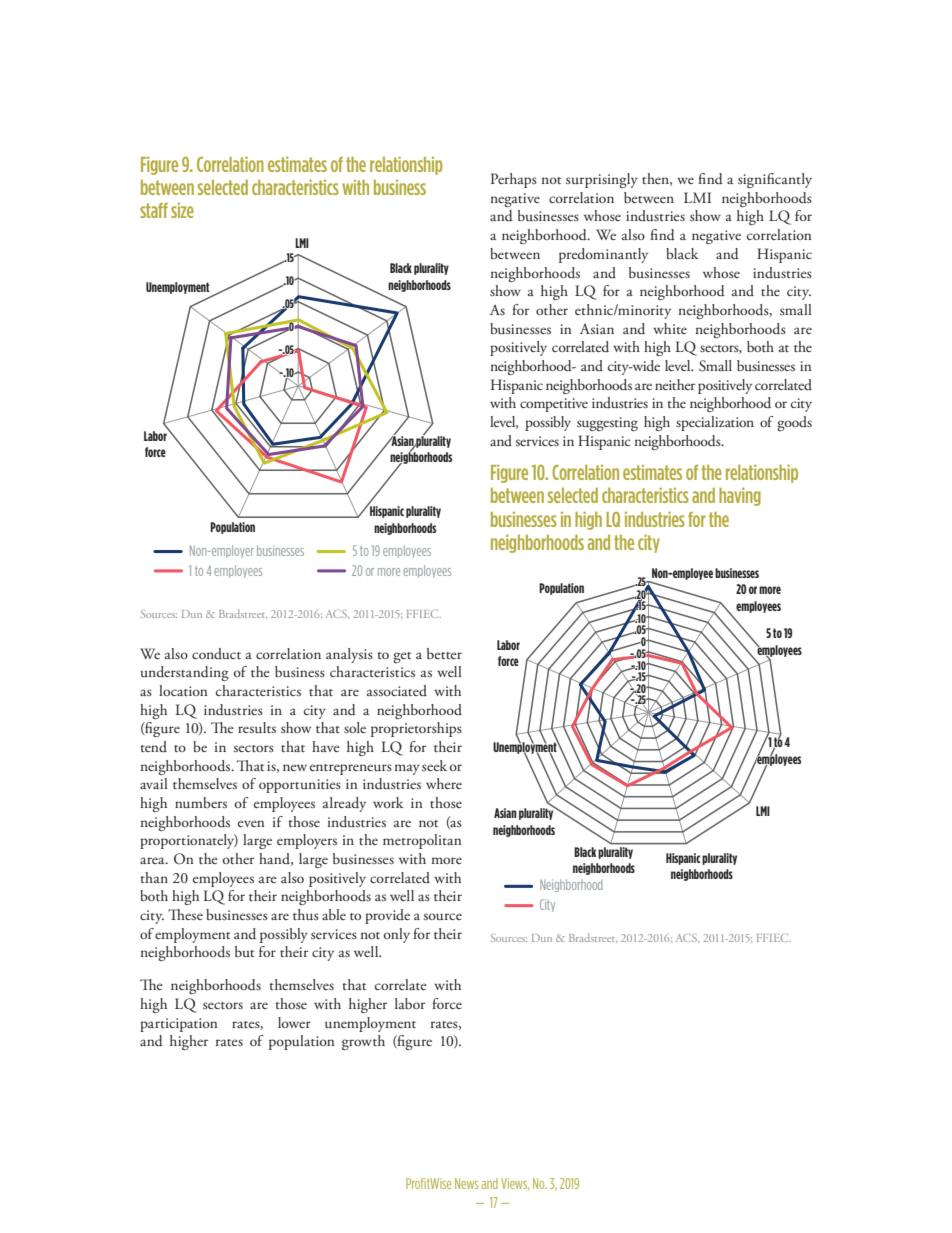  What do you see at coordinates (514, 180) in the screenshot?
I see `Perhaps` at bounding box center [514, 180].
